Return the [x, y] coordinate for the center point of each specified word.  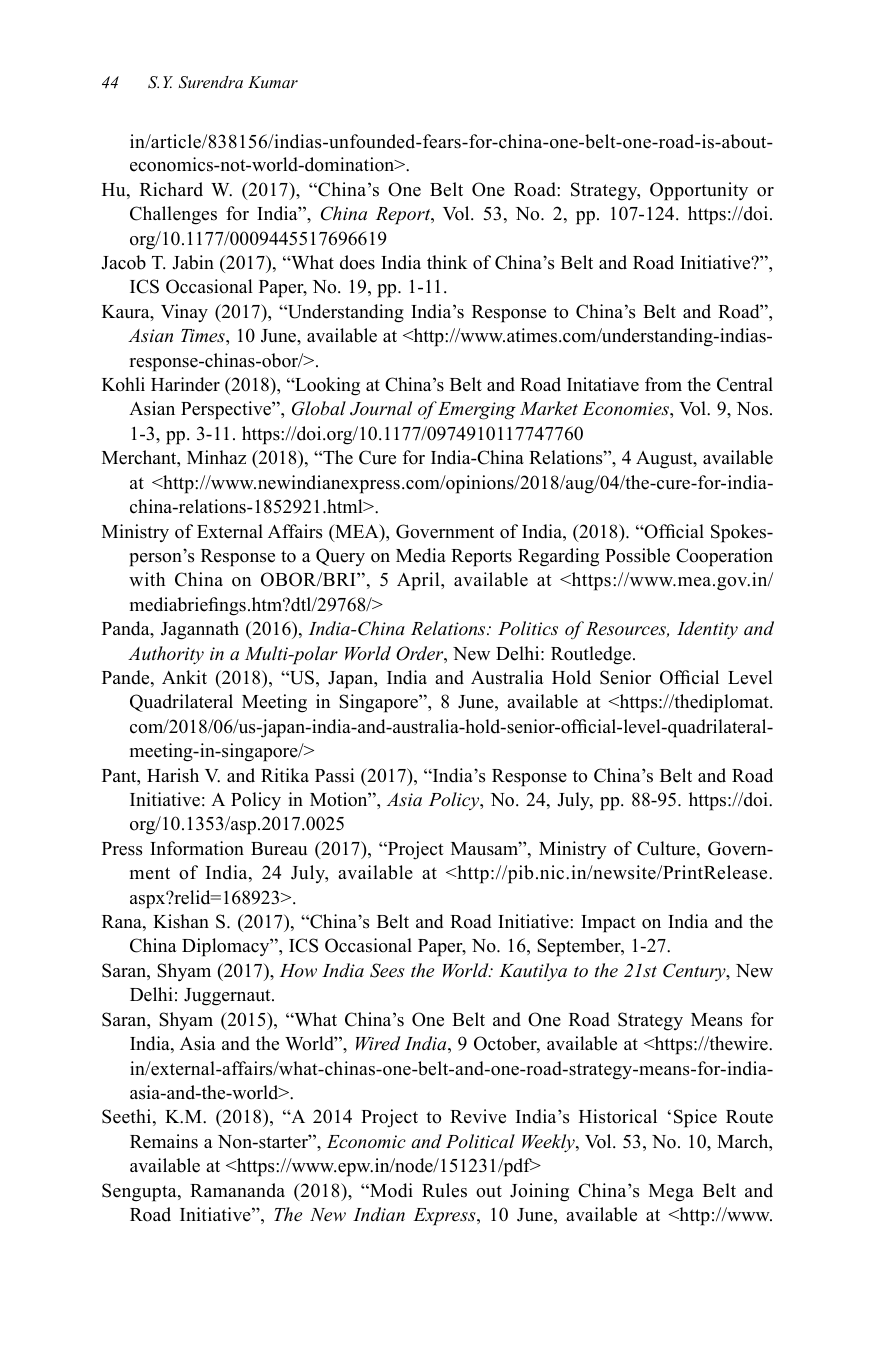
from [663, 384]
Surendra [210, 82]
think [447, 262]
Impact [608, 924]
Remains [164, 1141]
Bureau [279, 849]
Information [197, 848]
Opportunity [699, 191]
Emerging [477, 411]
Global [319, 408]
